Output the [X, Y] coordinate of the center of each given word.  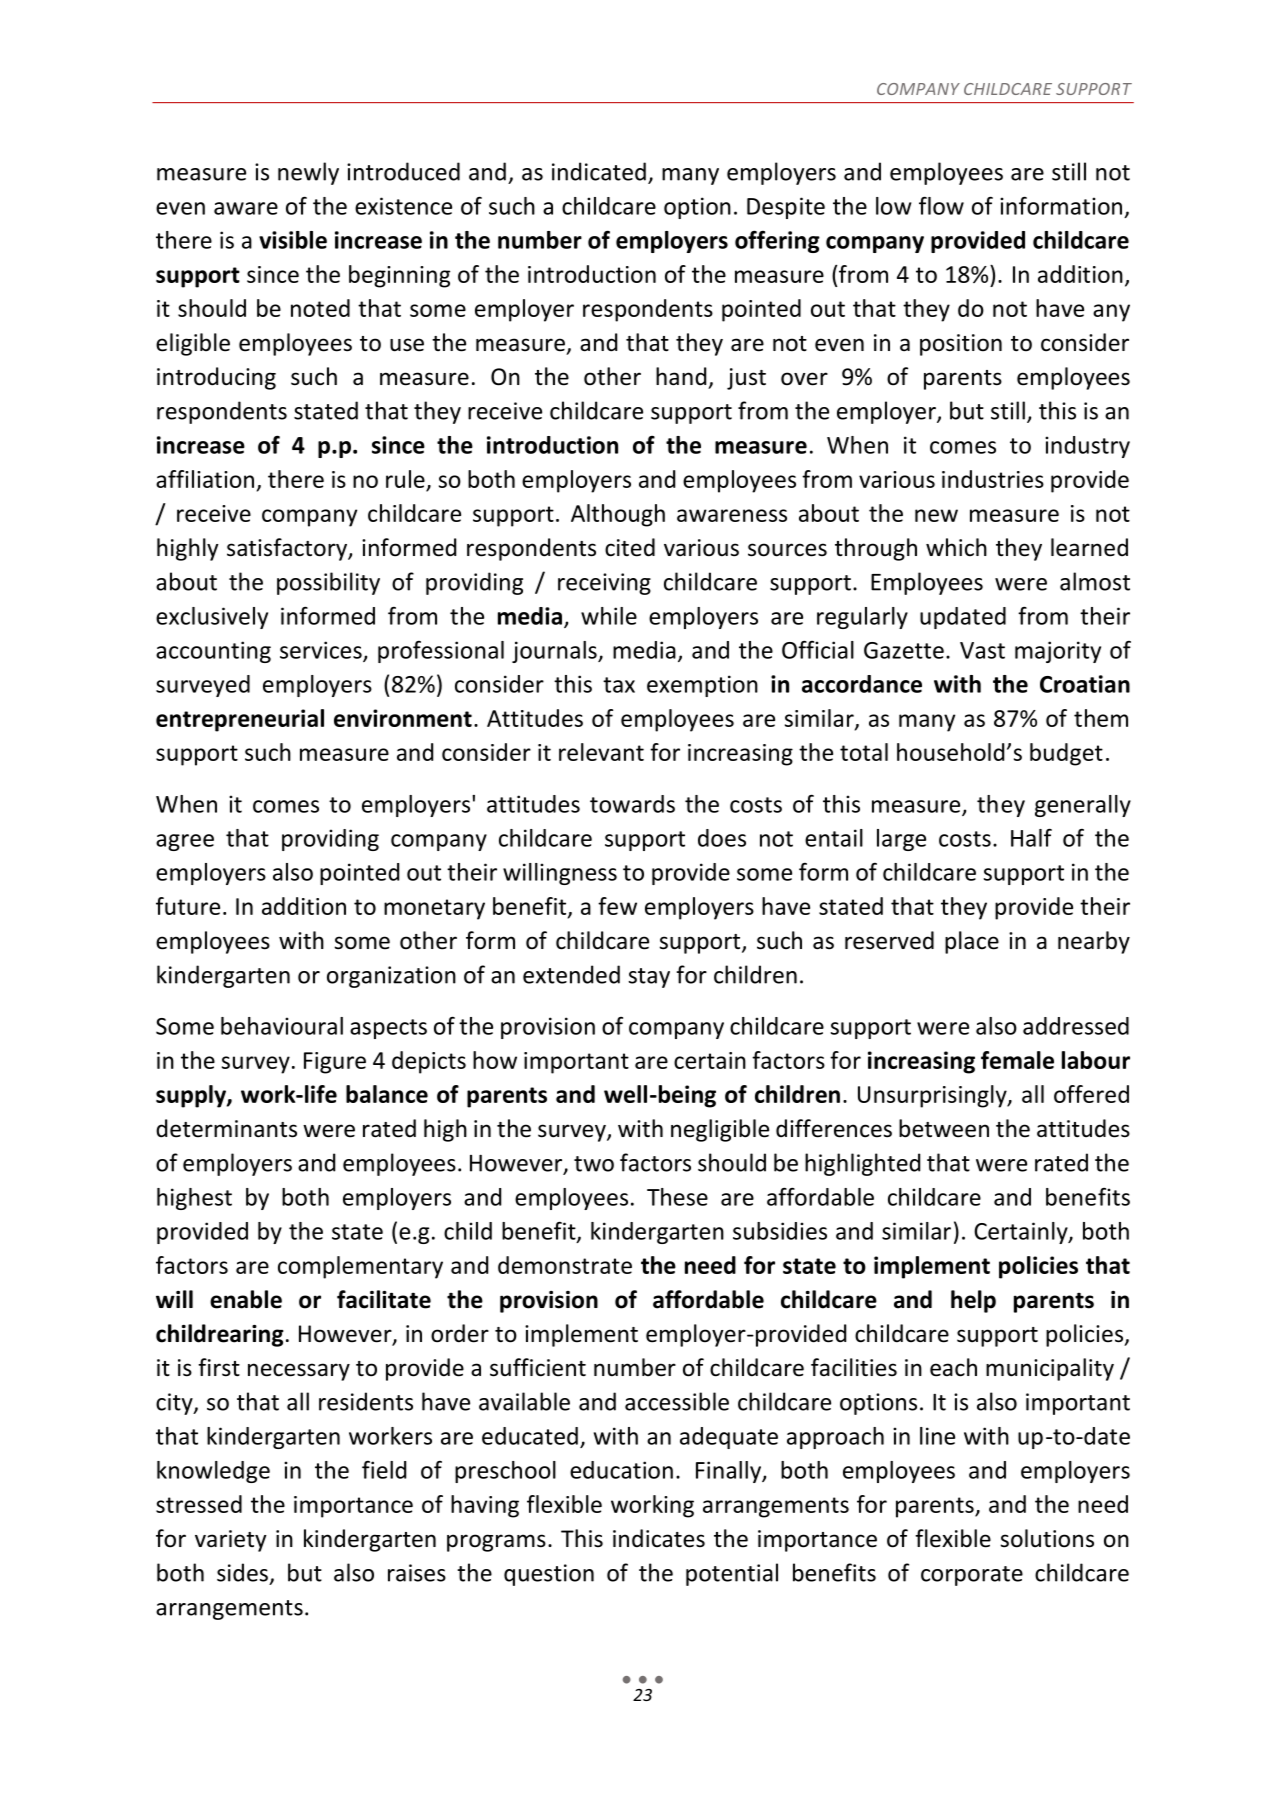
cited [630, 547]
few [617, 906]
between [944, 1128]
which [956, 547]
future [188, 906]
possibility [328, 583]
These [677, 1197]
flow [941, 205]
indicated [599, 171]
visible [293, 240]
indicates [659, 1538]
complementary [360, 1267]
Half [1031, 837]
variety [231, 1541]
